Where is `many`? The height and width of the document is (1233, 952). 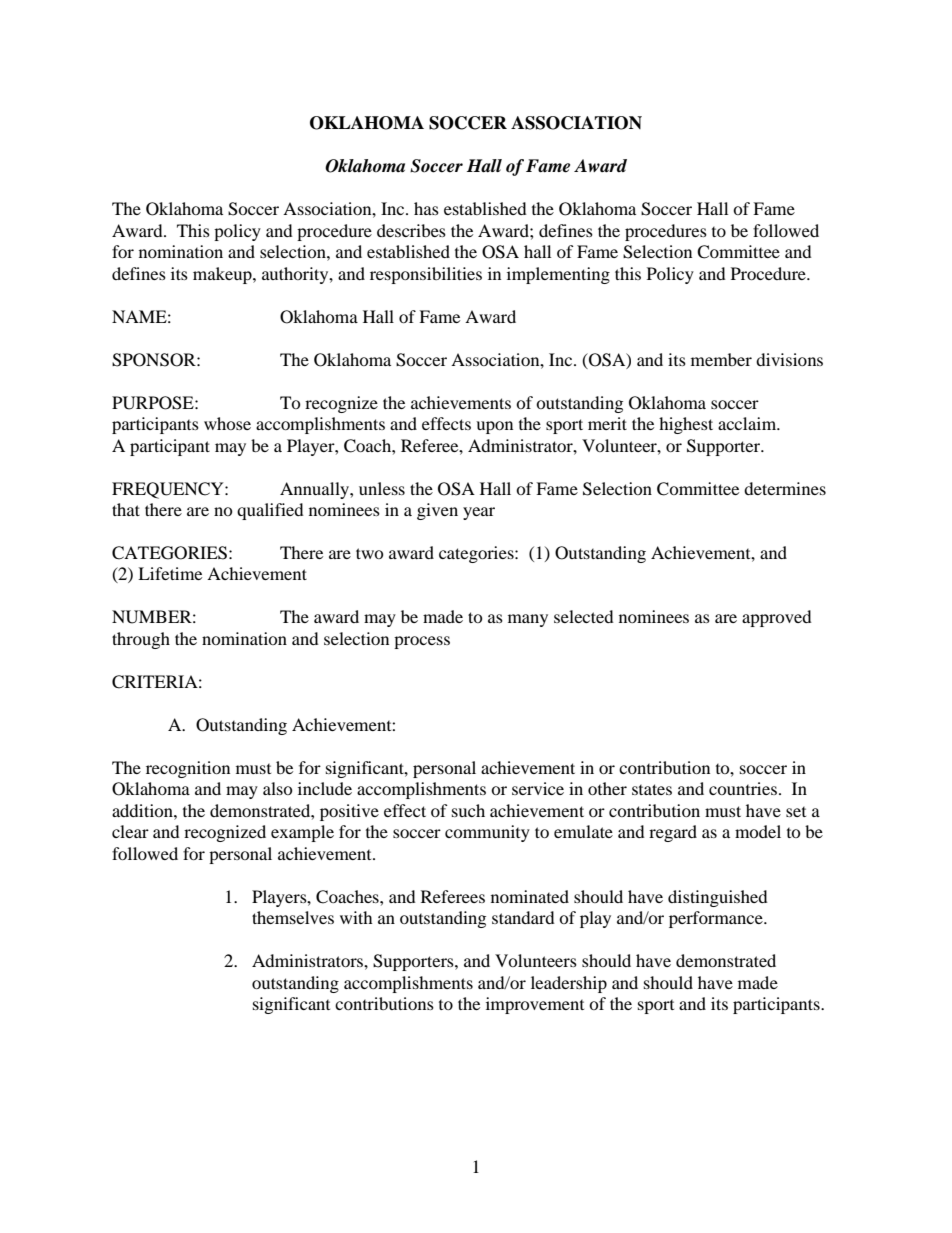 many is located at coordinates (528, 620).
